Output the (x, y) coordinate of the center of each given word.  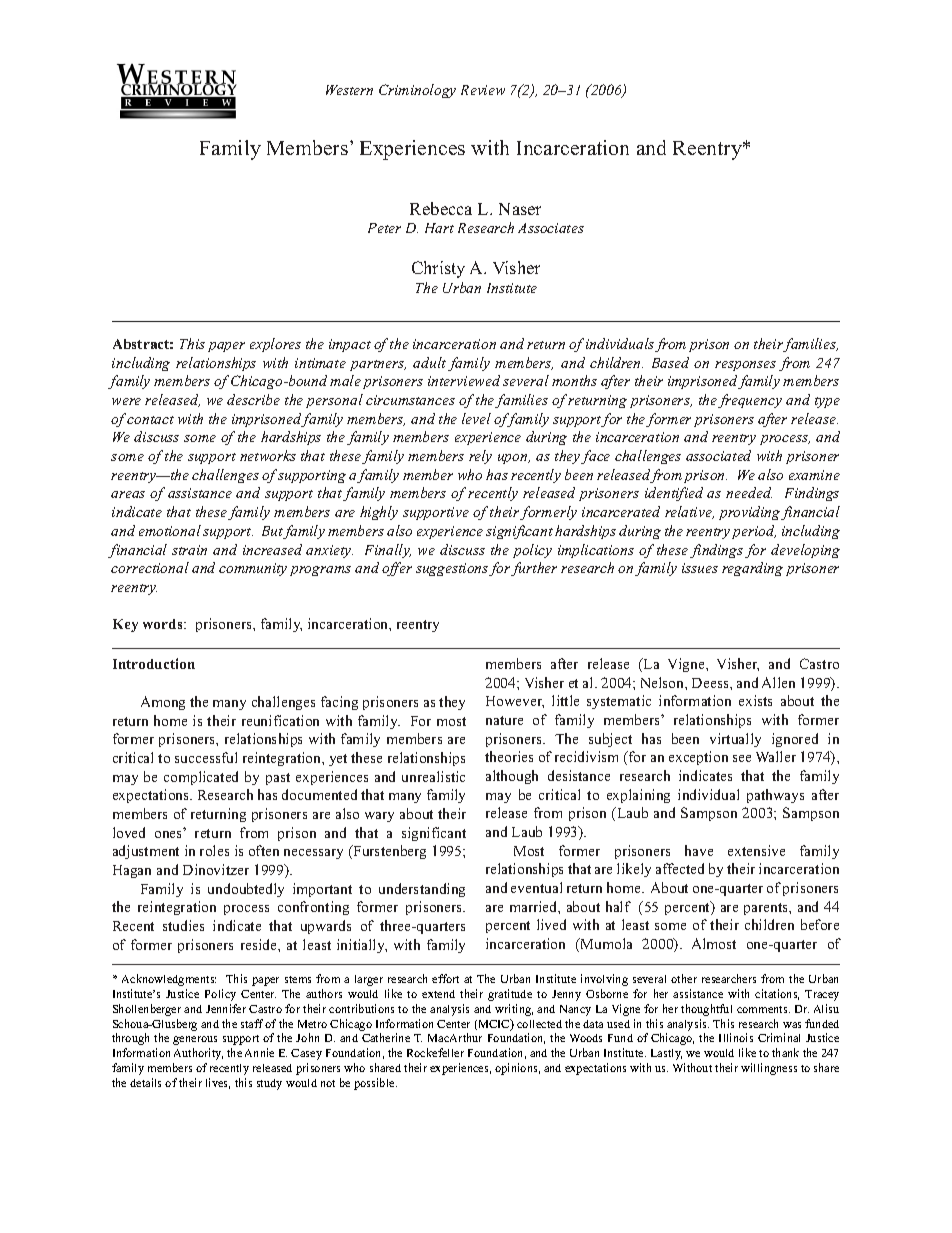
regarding (752, 569)
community (253, 569)
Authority (198, 1054)
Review (483, 90)
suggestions (453, 569)
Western (349, 90)
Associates (551, 228)
